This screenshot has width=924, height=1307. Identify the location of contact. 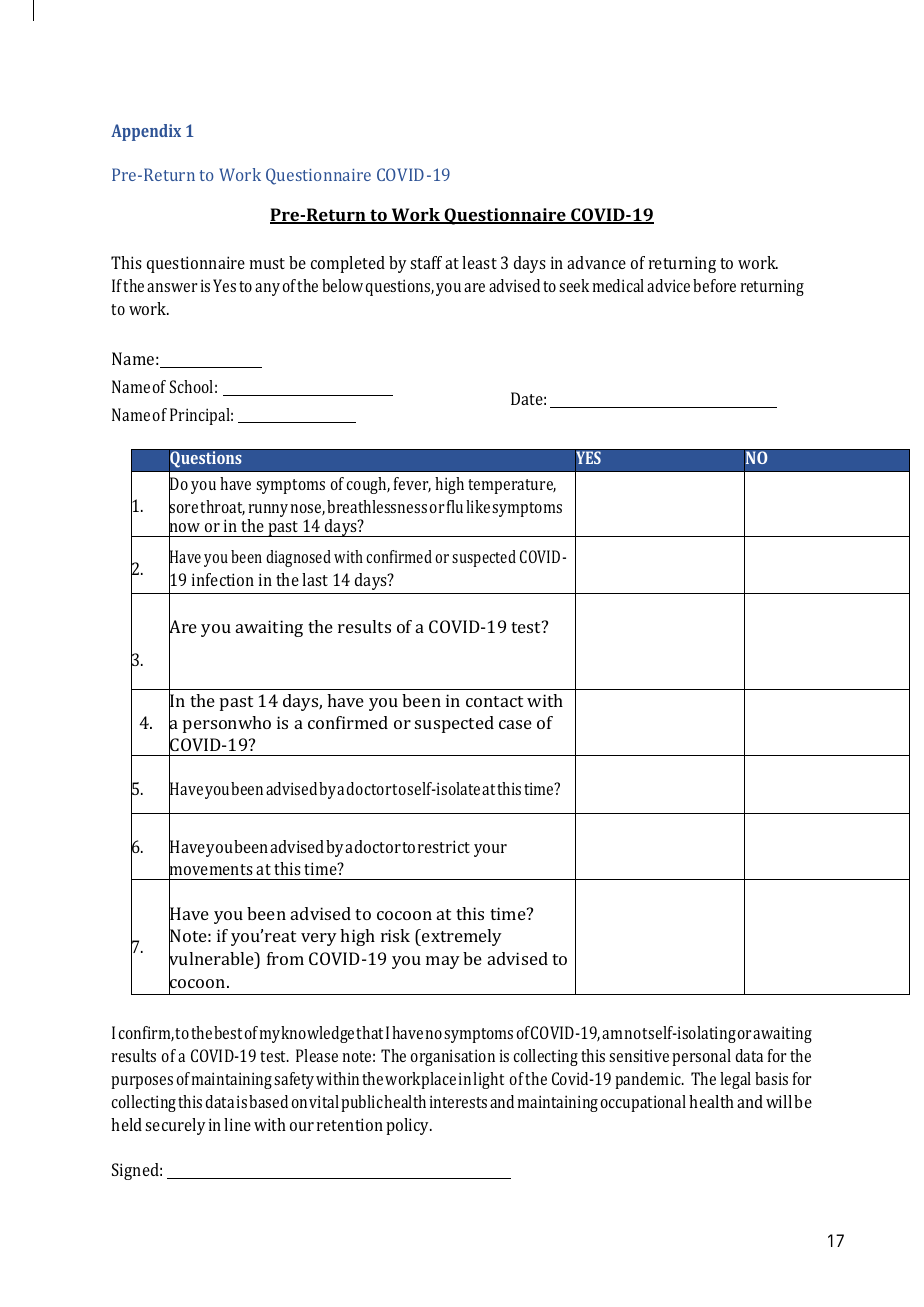
(494, 701).
